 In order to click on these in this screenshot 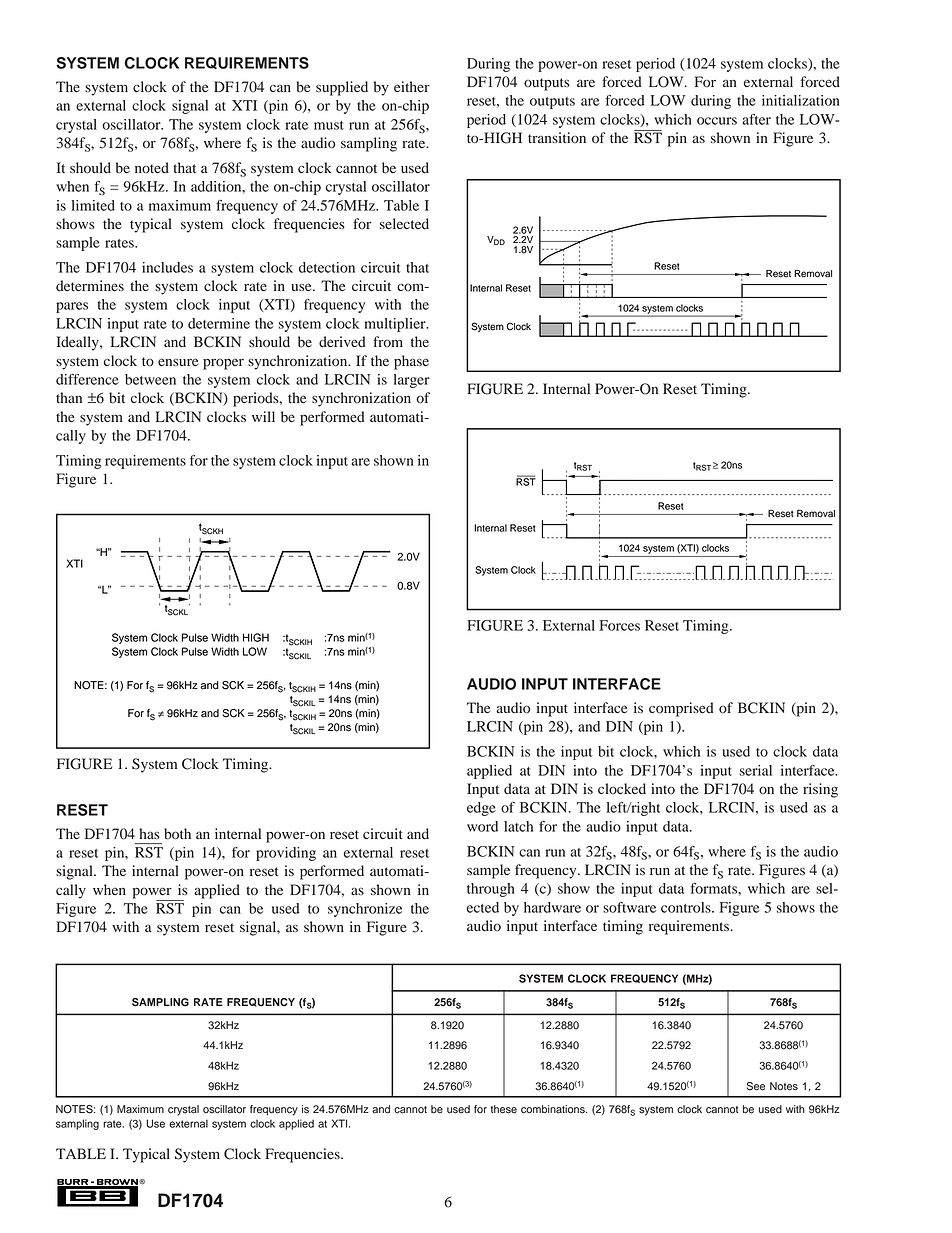, I will do `click(504, 1109)`.
